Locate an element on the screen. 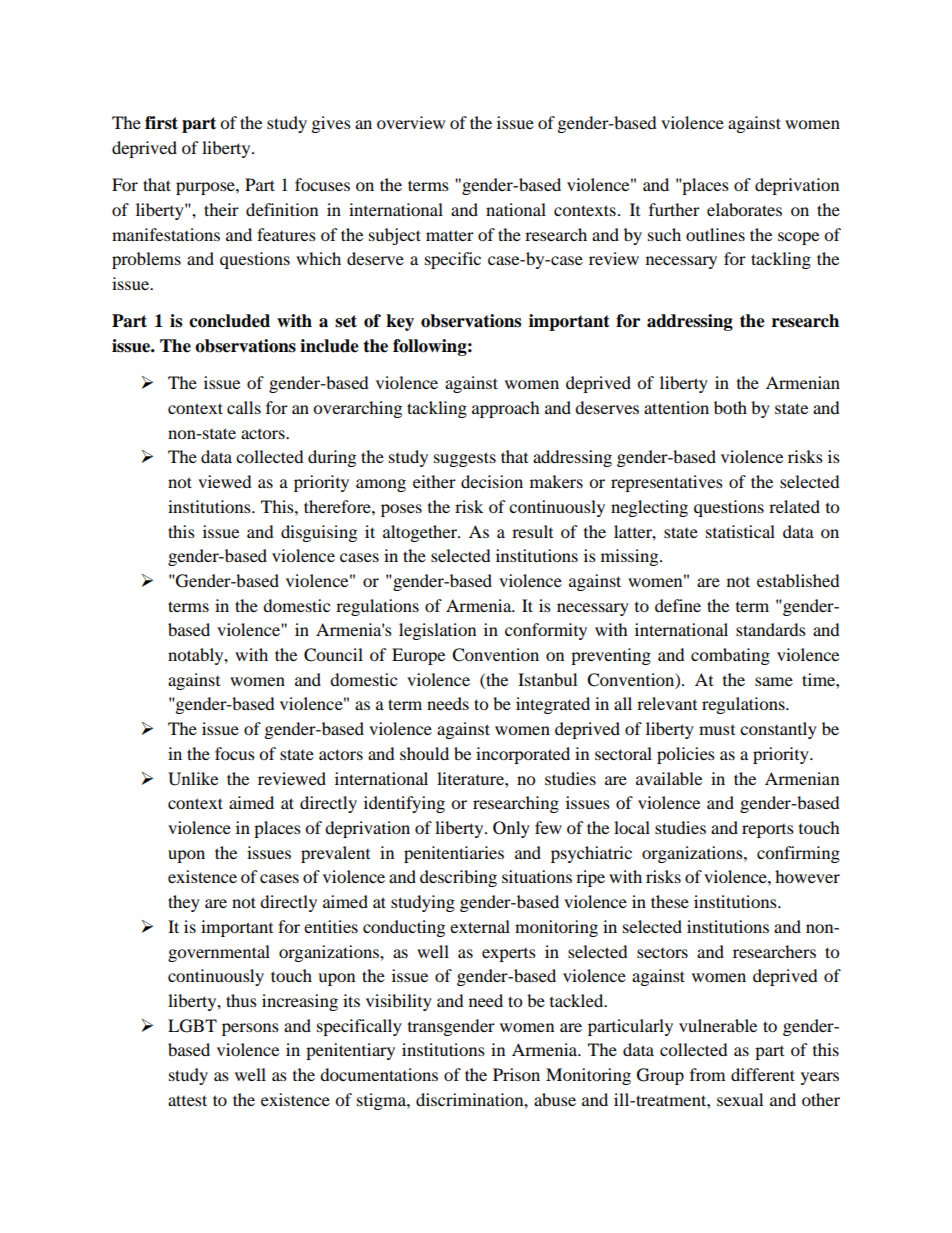 The width and height of the screenshot is (952, 1233). overview is located at coordinates (411, 122).
